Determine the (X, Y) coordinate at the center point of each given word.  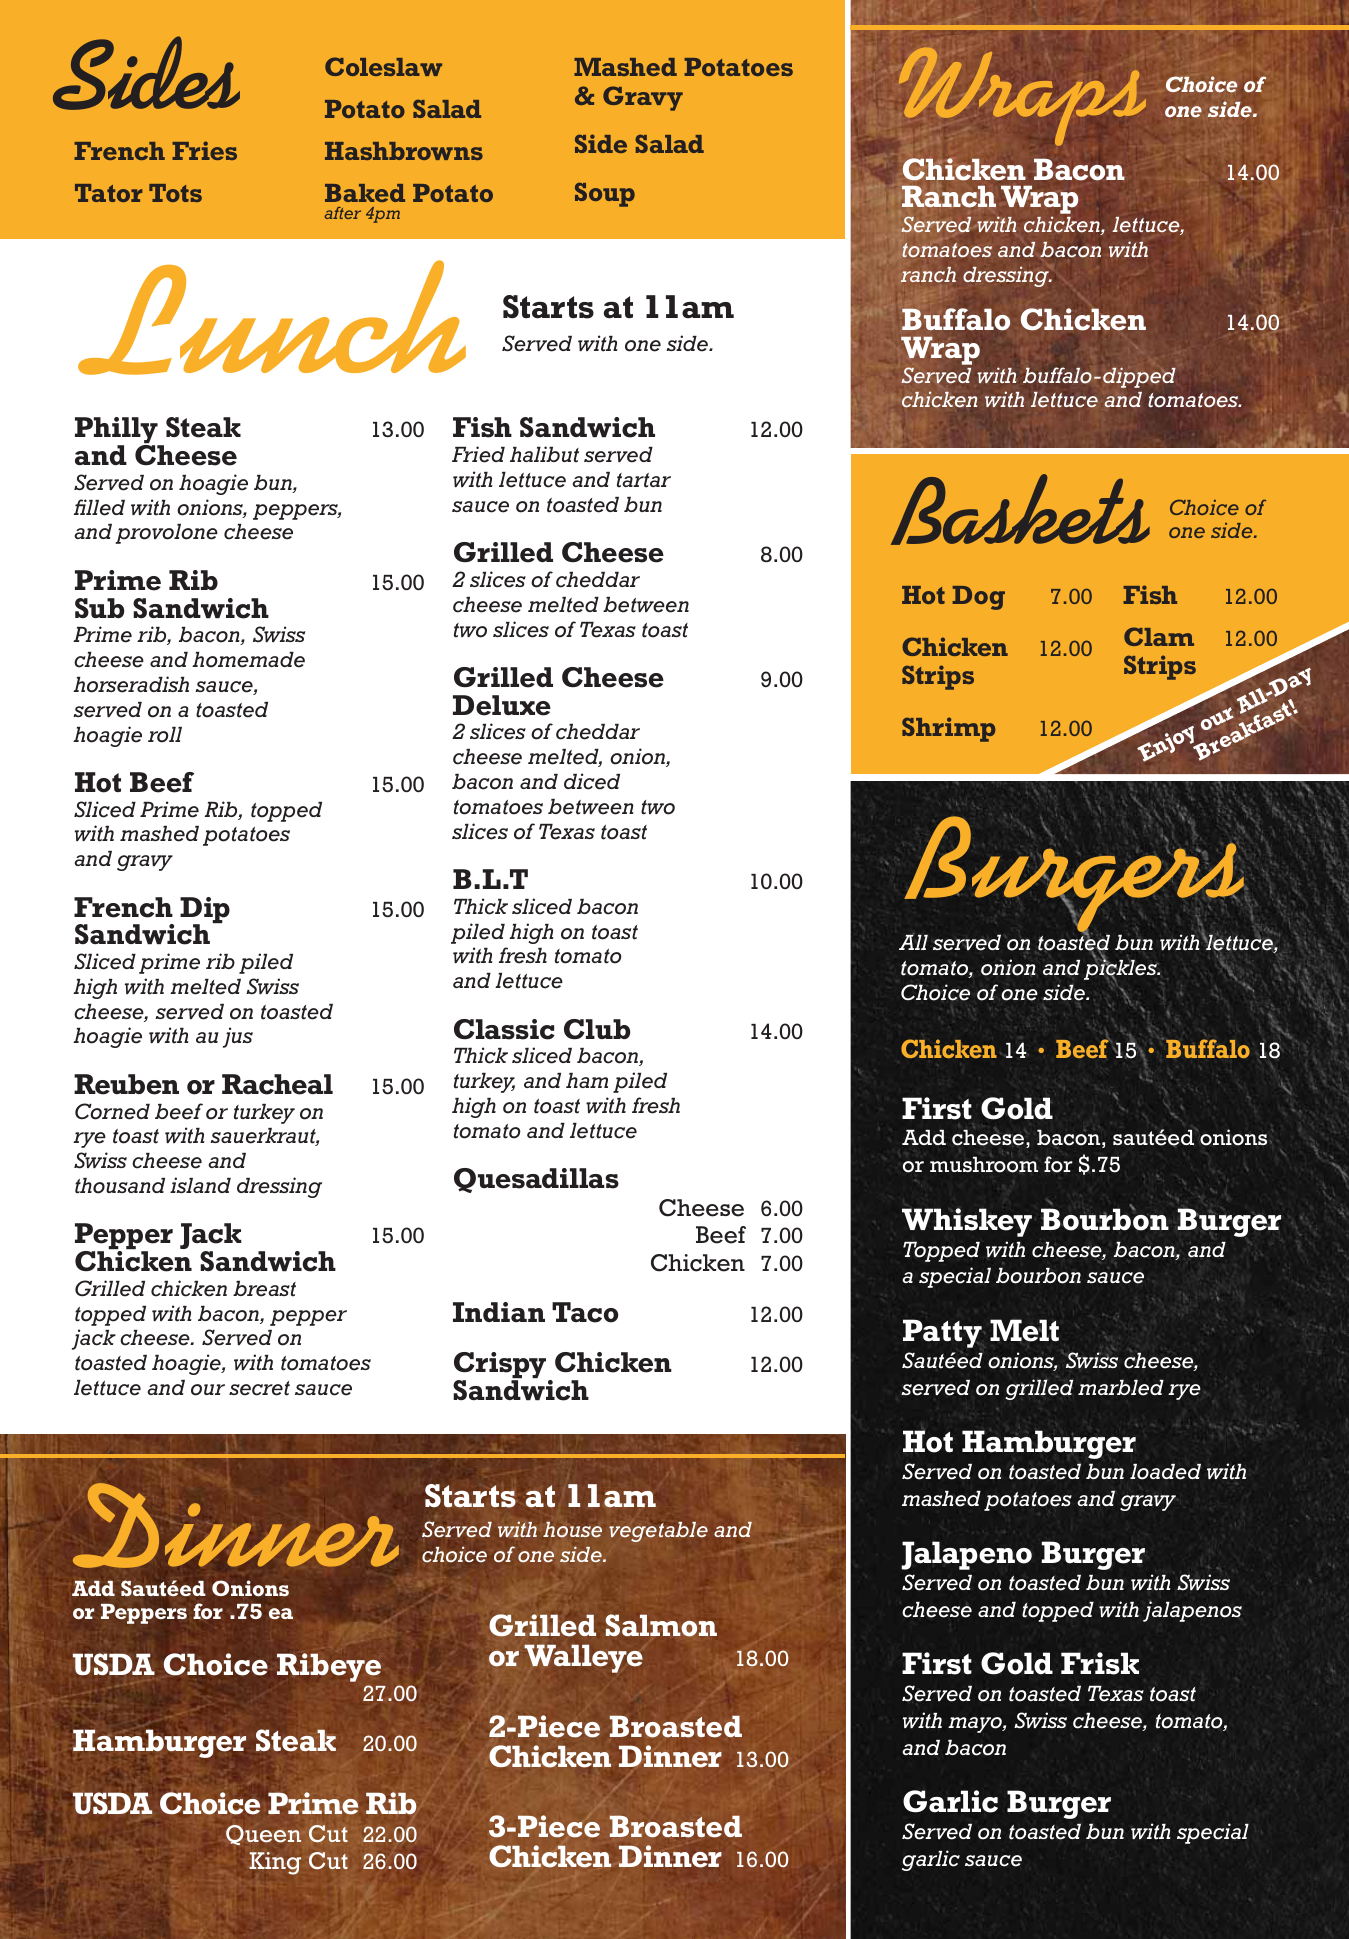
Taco (585, 1312)
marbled (1121, 1387)
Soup (605, 194)
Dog (978, 598)
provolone (166, 534)
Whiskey (967, 1222)
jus (238, 1037)
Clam (1159, 636)
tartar (644, 480)
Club (597, 1029)
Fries (204, 150)
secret (259, 1388)
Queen (263, 1835)
